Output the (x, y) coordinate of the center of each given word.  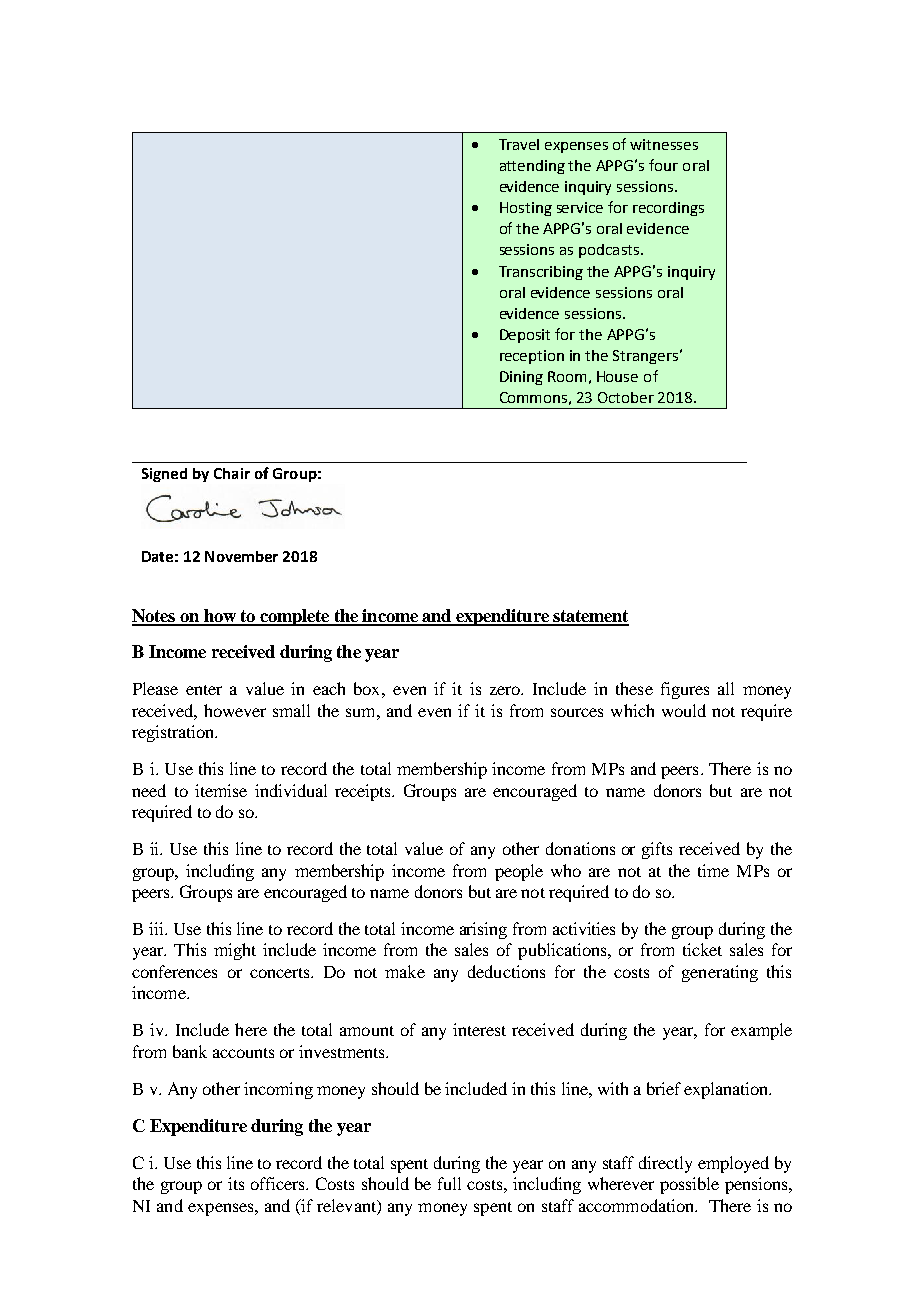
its (236, 1183)
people (519, 872)
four (663, 165)
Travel (519, 144)
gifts (657, 850)
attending (532, 167)
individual (291, 790)
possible (689, 1185)
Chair (232, 473)
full (449, 1183)
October (626, 397)
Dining (521, 378)
